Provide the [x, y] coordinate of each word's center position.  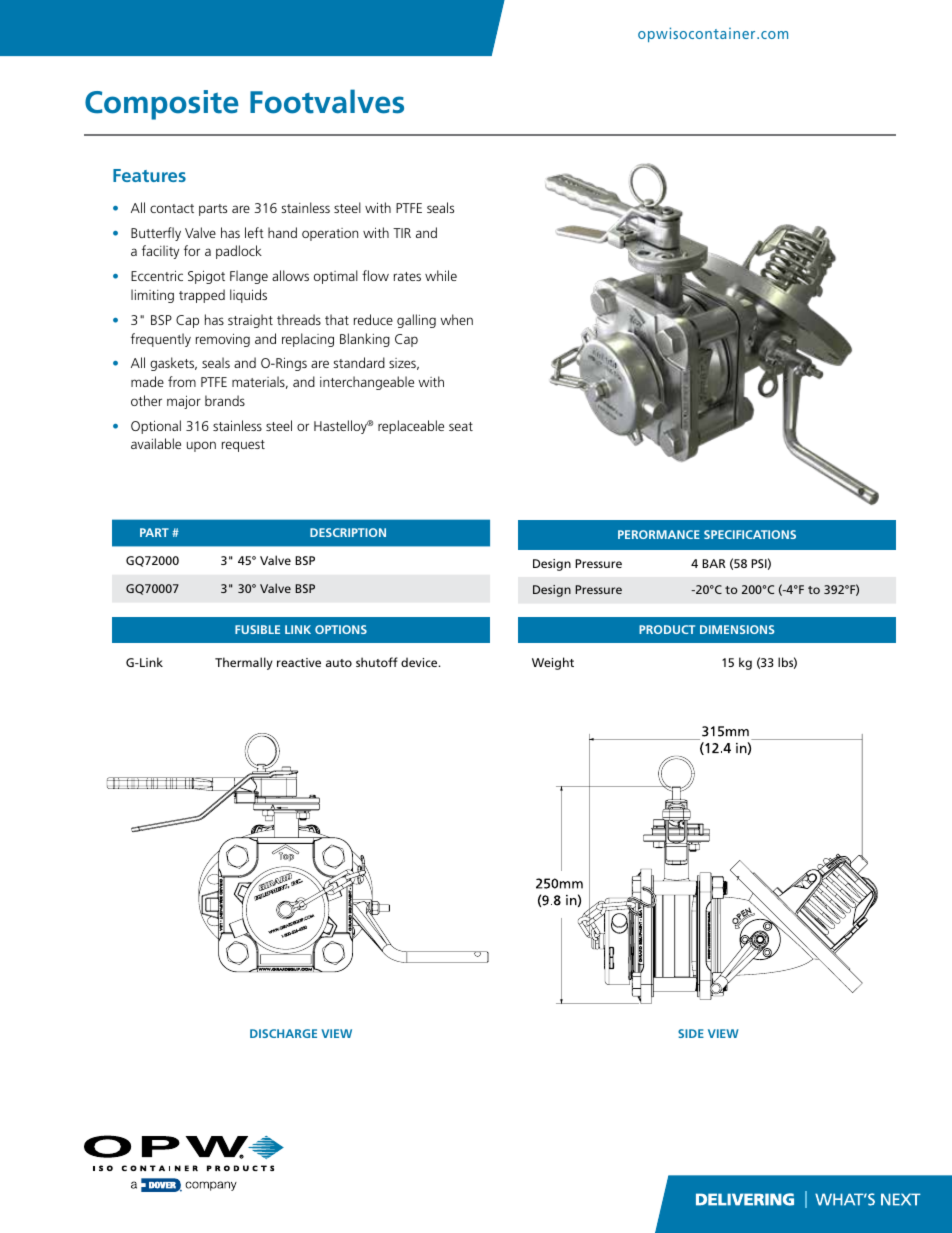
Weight [553, 663]
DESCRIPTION [348, 532]
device [420, 662]
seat [461, 426]
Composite [162, 105]
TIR [402, 233]
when [456, 319]
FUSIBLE [257, 629]
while [441, 275]
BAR [714, 563]
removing [223, 340]
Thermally [244, 663]
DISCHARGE [283, 1033]
